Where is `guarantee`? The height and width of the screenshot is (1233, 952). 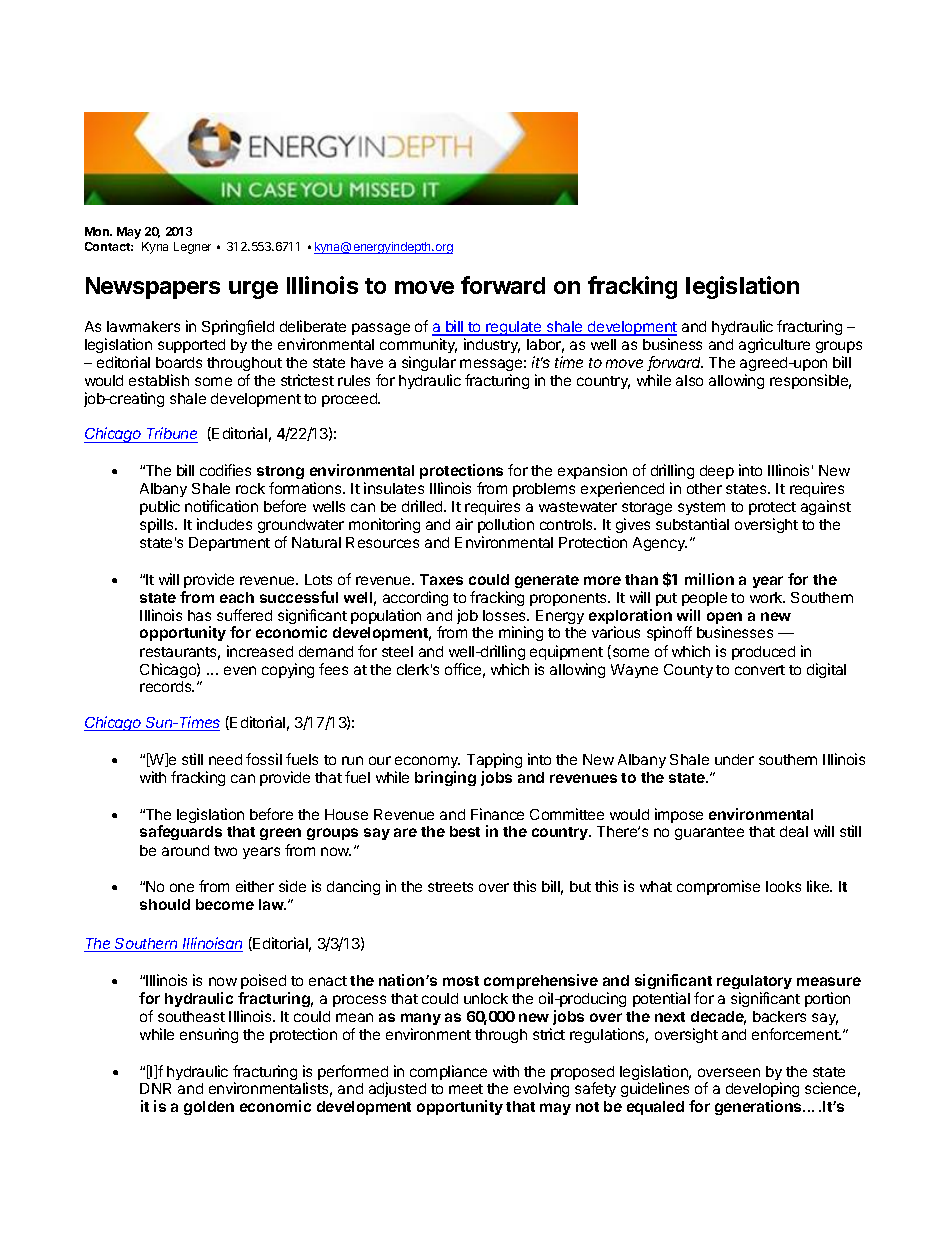
guarantee is located at coordinates (709, 833).
